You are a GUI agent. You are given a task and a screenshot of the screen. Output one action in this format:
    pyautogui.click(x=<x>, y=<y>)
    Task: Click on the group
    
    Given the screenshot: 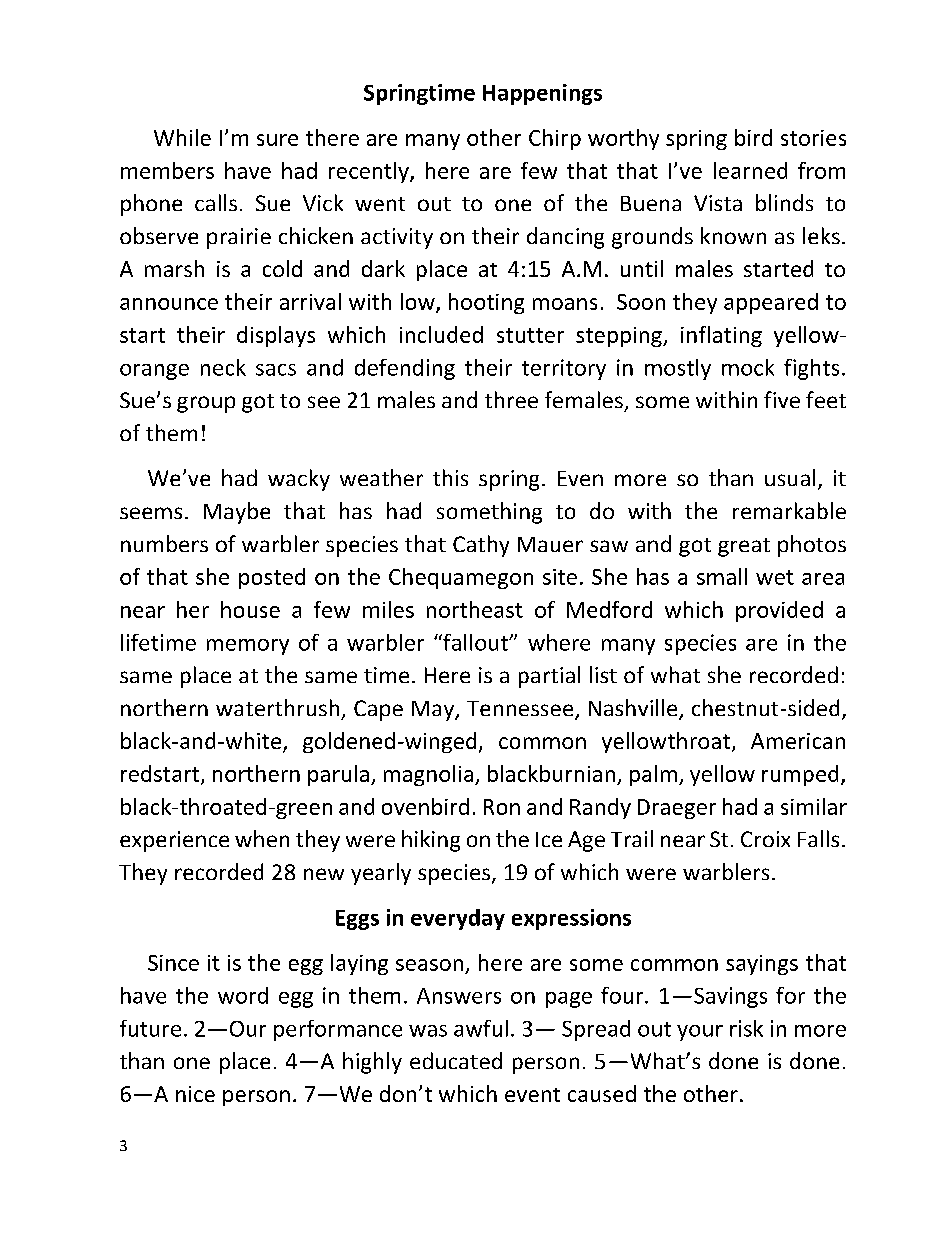 What is the action you would take?
    pyautogui.click(x=206, y=404)
